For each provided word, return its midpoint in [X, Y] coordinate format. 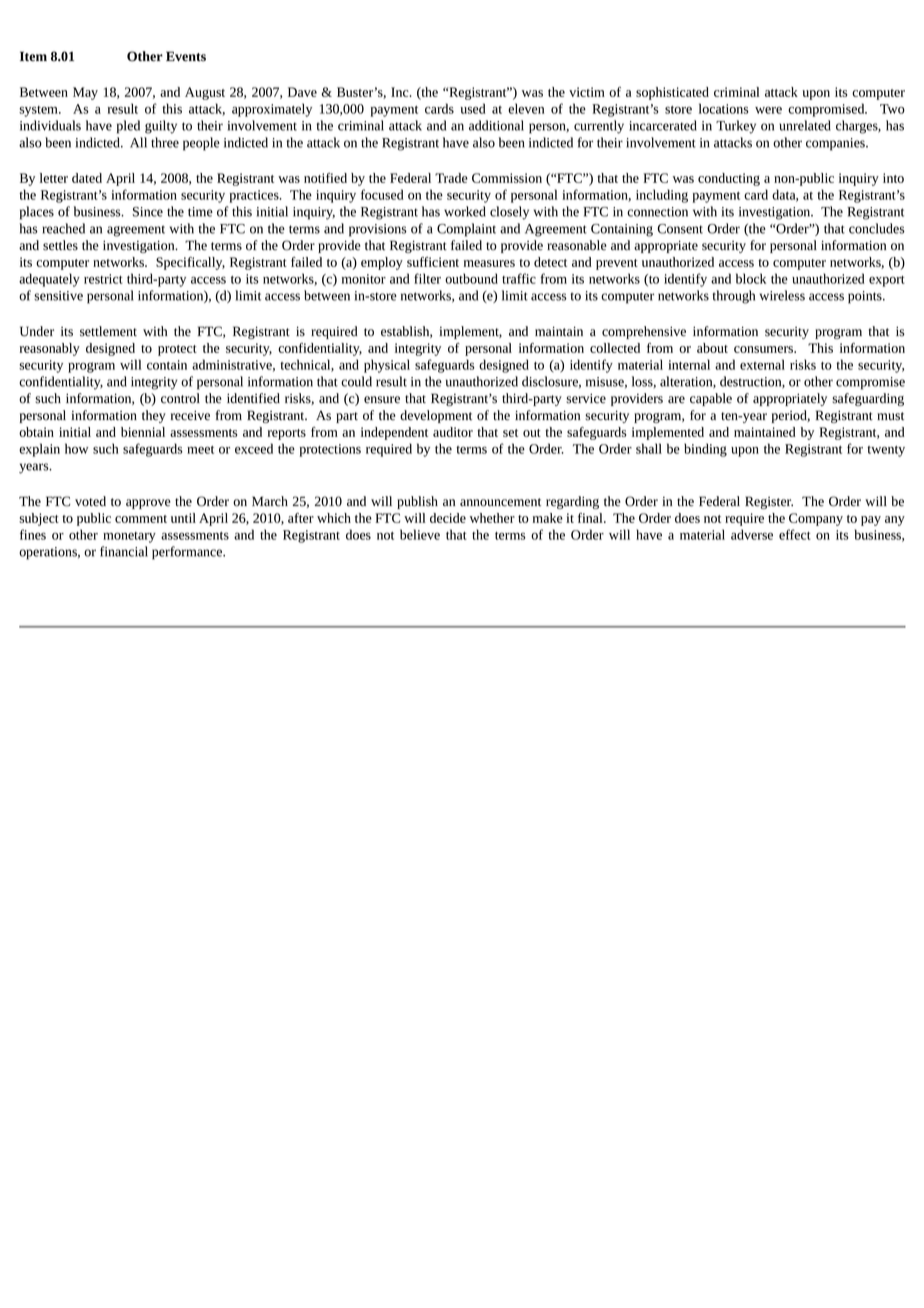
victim [587, 92]
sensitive [58, 296]
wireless [782, 295]
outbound [471, 278]
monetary [129, 537]
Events [186, 56]
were [768, 110]
